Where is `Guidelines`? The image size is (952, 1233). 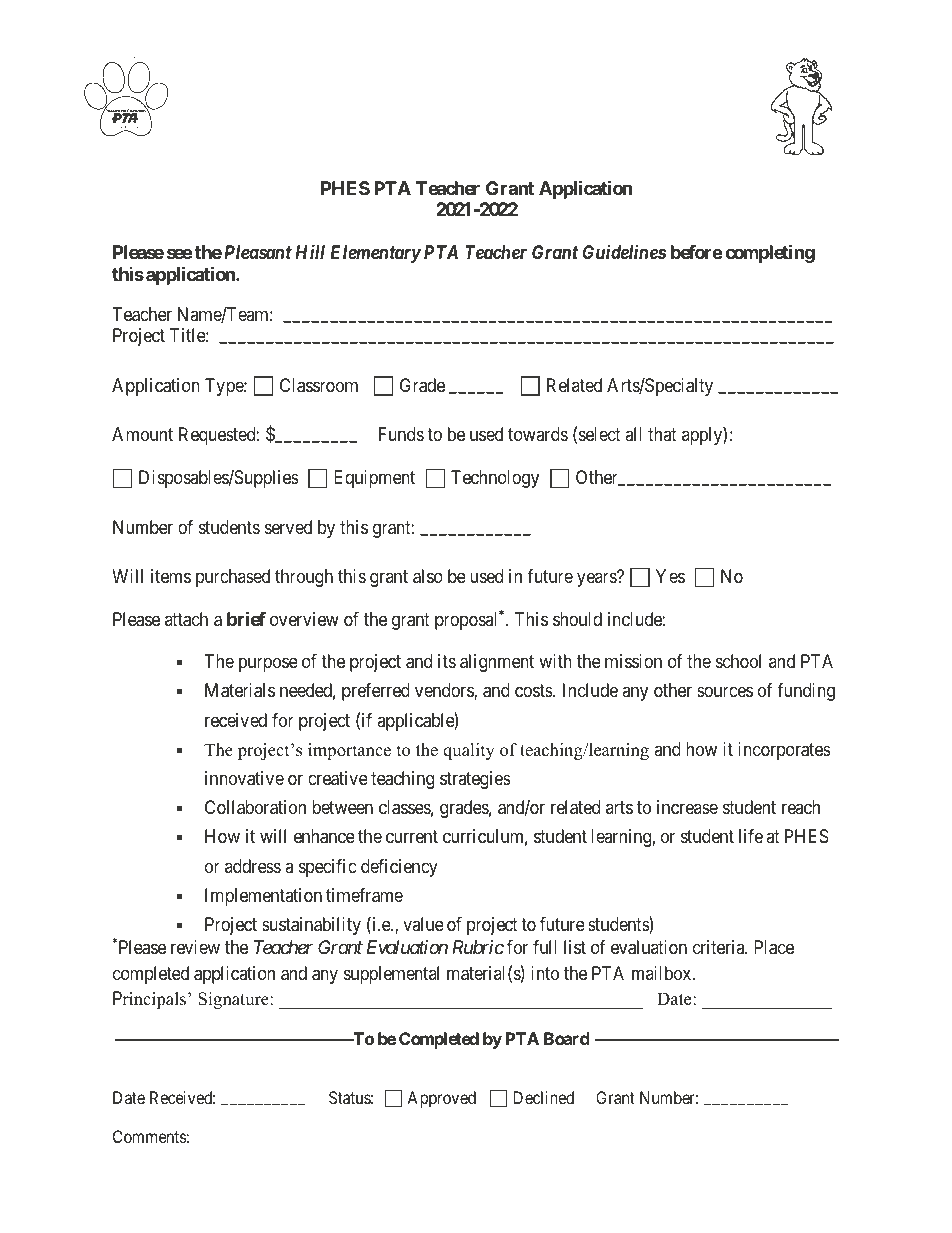
Guidelines is located at coordinates (624, 252).
